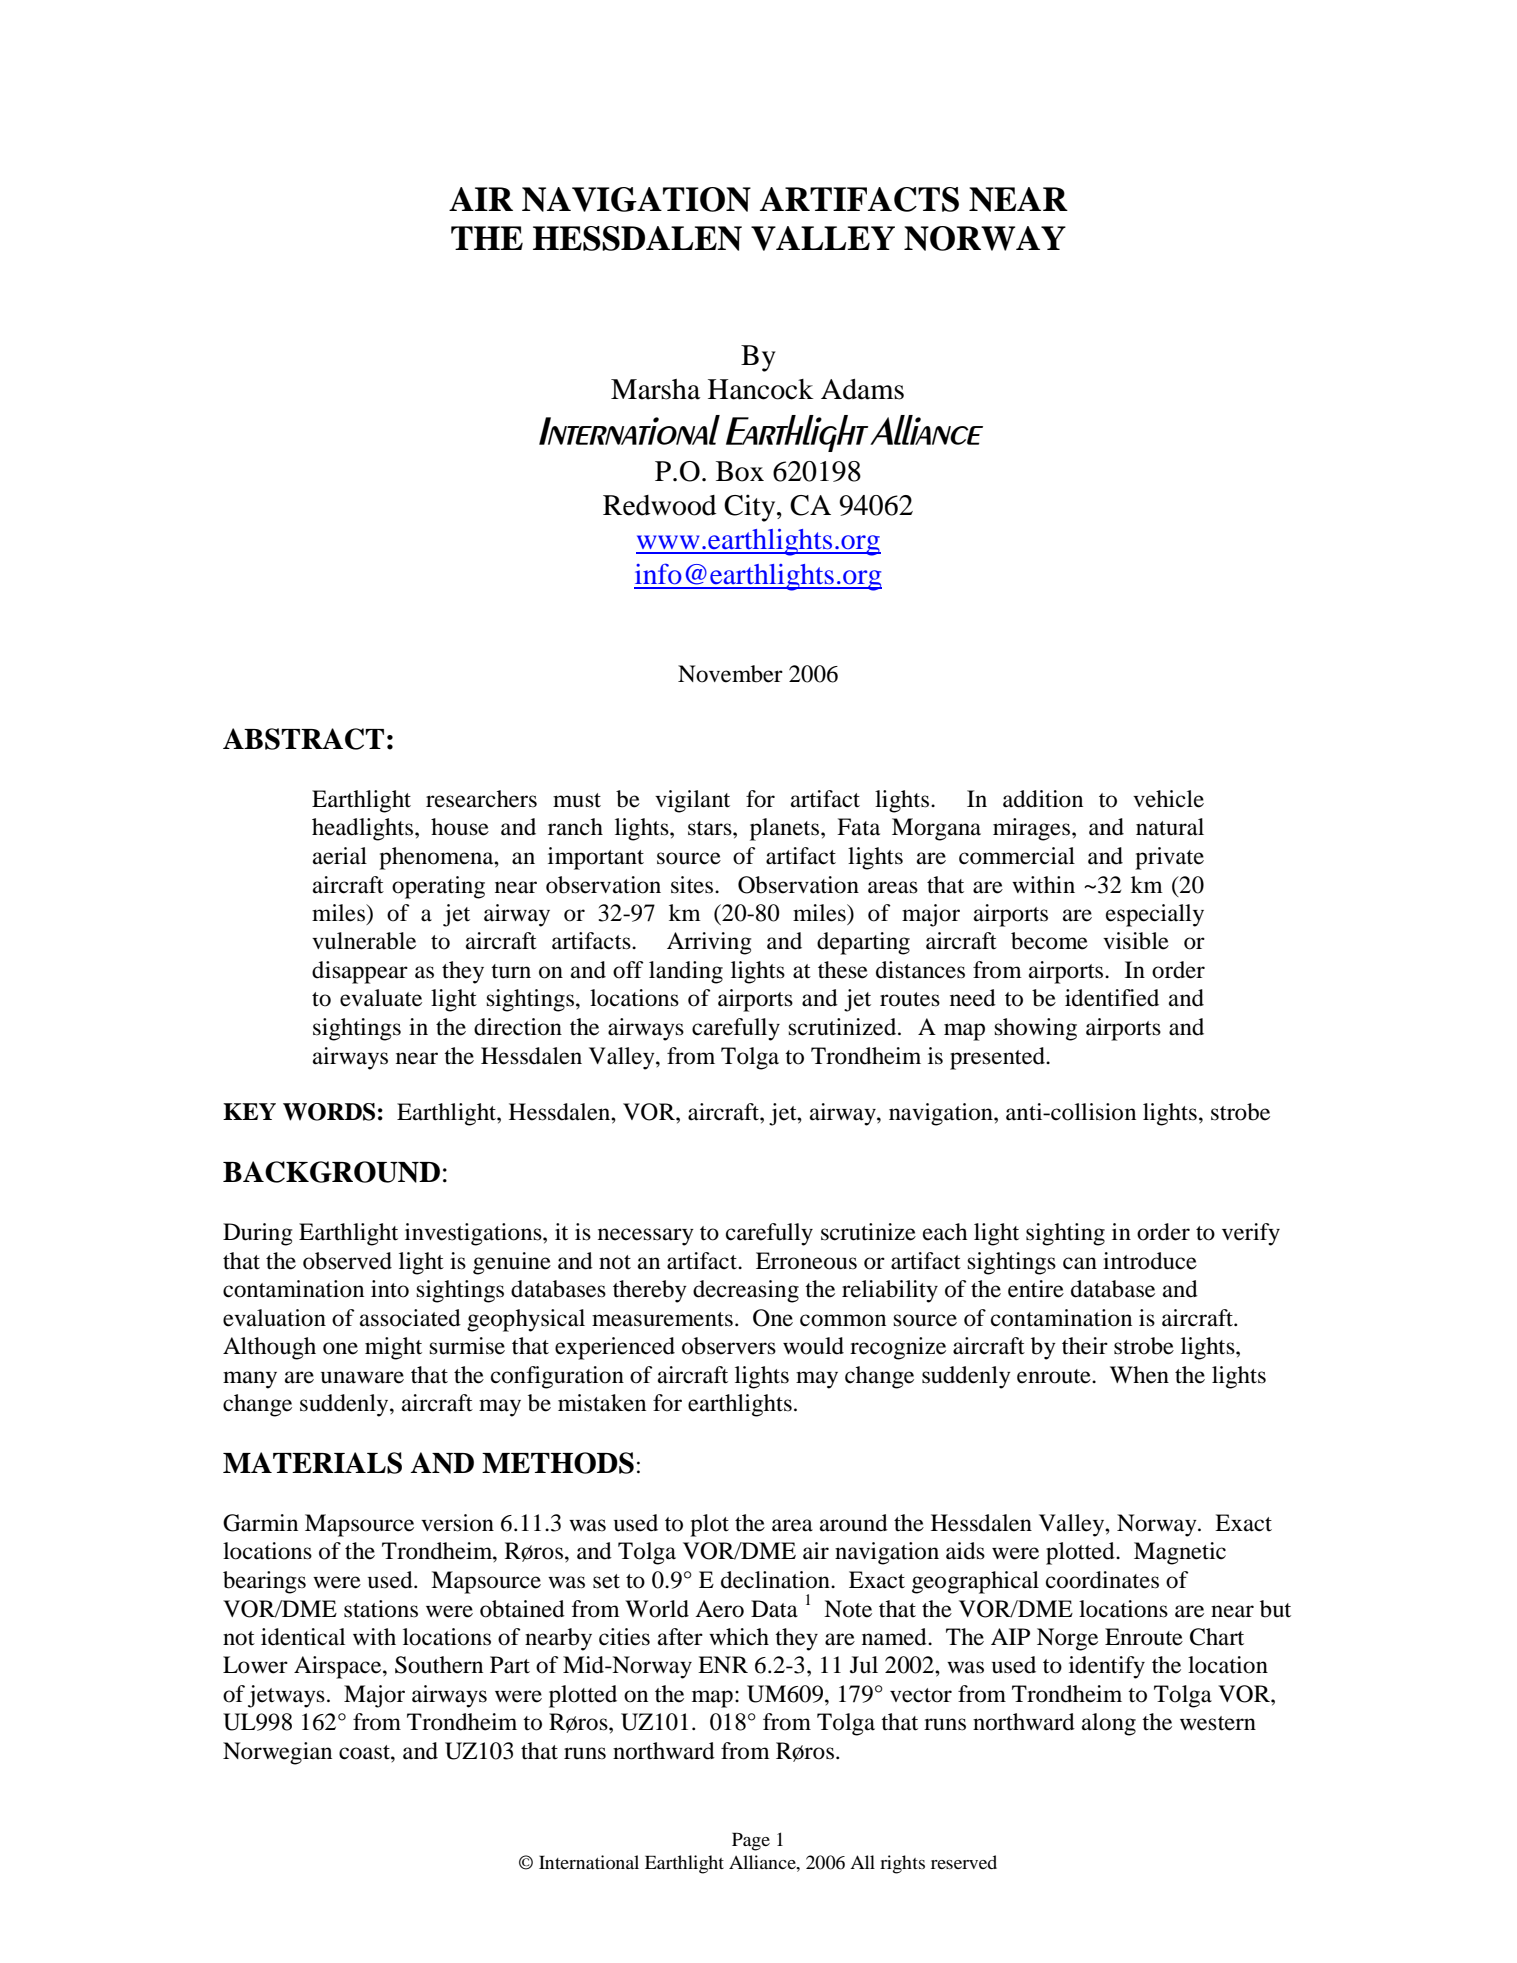  I want to click on especially, so click(1155, 915).
